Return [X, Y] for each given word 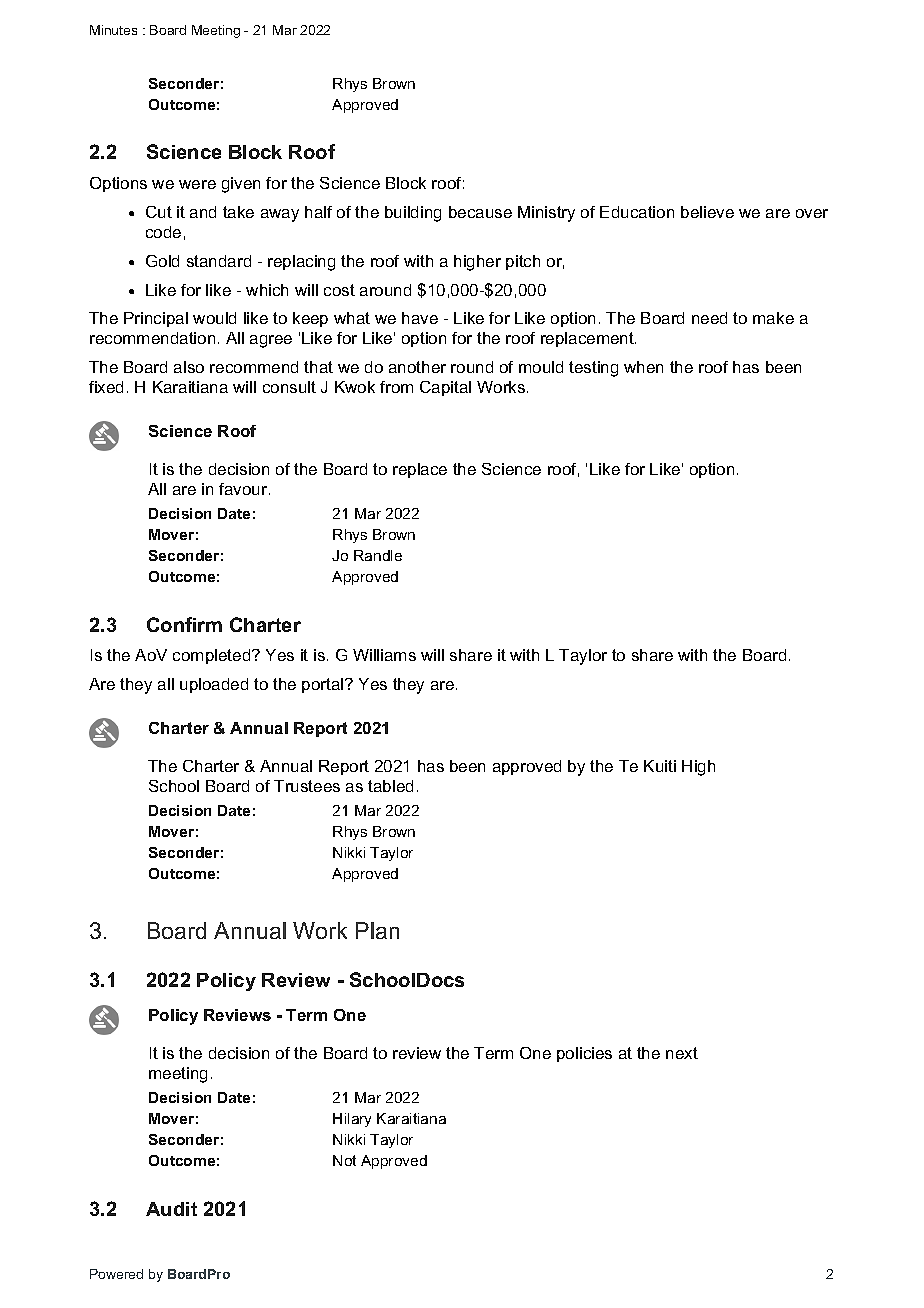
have [420, 318]
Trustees [307, 786]
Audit [171, 1209]
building [413, 214]
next [682, 1053]
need [709, 318]
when [643, 367]
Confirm [184, 624]
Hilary [352, 1120]
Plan [377, 930]
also [189, 367]
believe [707, 212]
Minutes [113, 30]
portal [324, 685]
